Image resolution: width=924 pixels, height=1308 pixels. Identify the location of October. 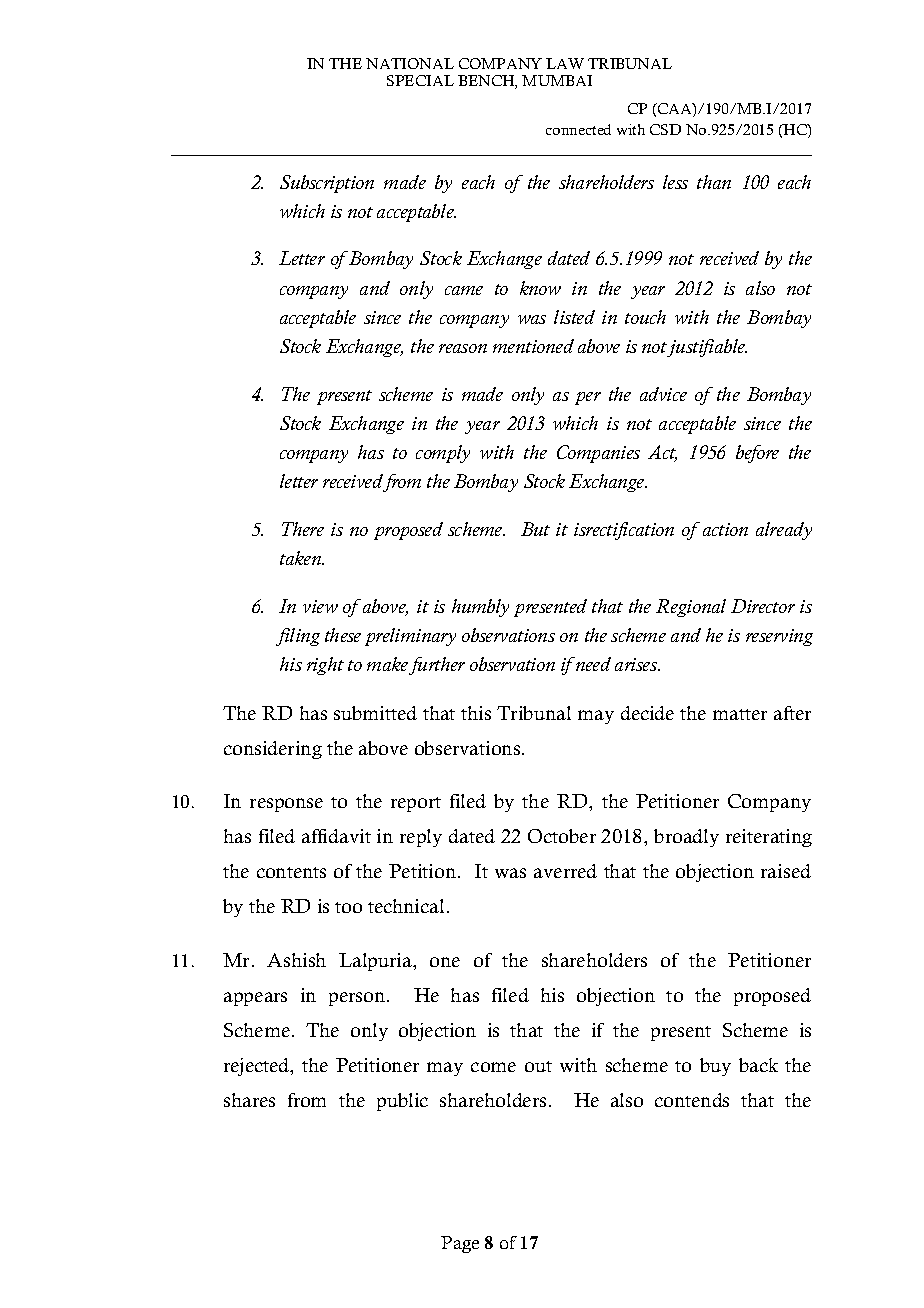
(562, 836).
